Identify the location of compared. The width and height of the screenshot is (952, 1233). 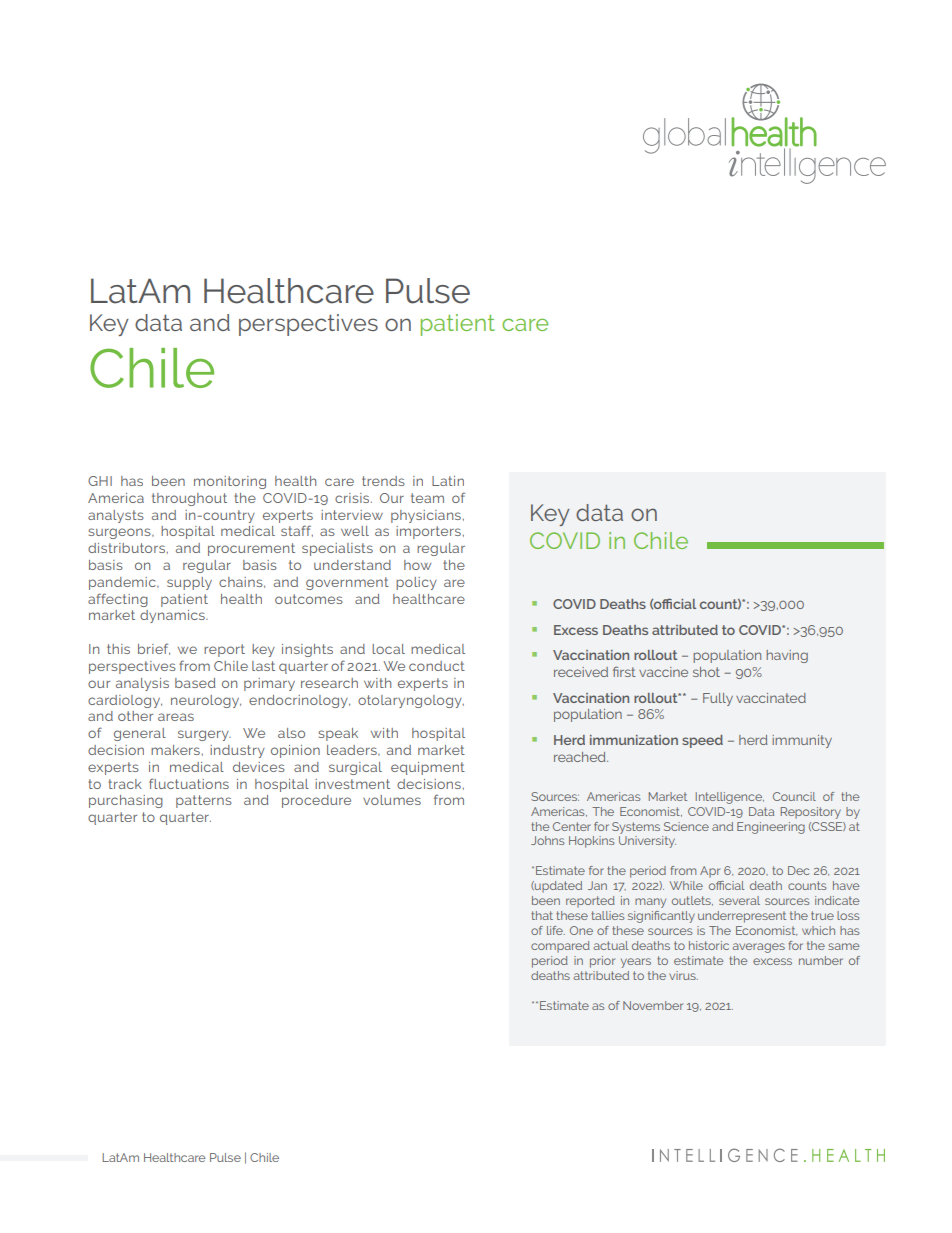
(560, 947).
